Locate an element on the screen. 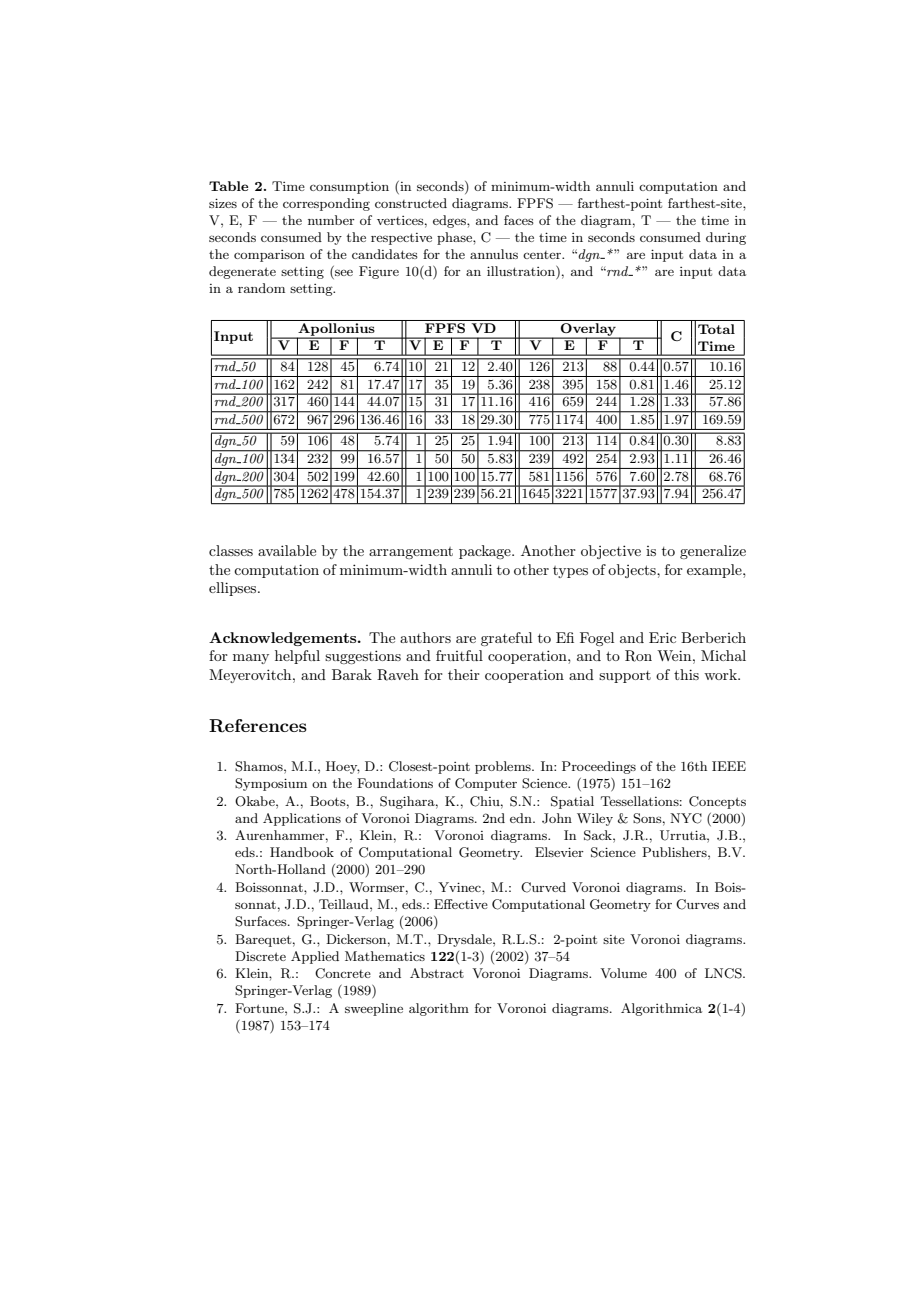 This screenshot has width=924, height=1308. References is located at coordinates (258, 726).
